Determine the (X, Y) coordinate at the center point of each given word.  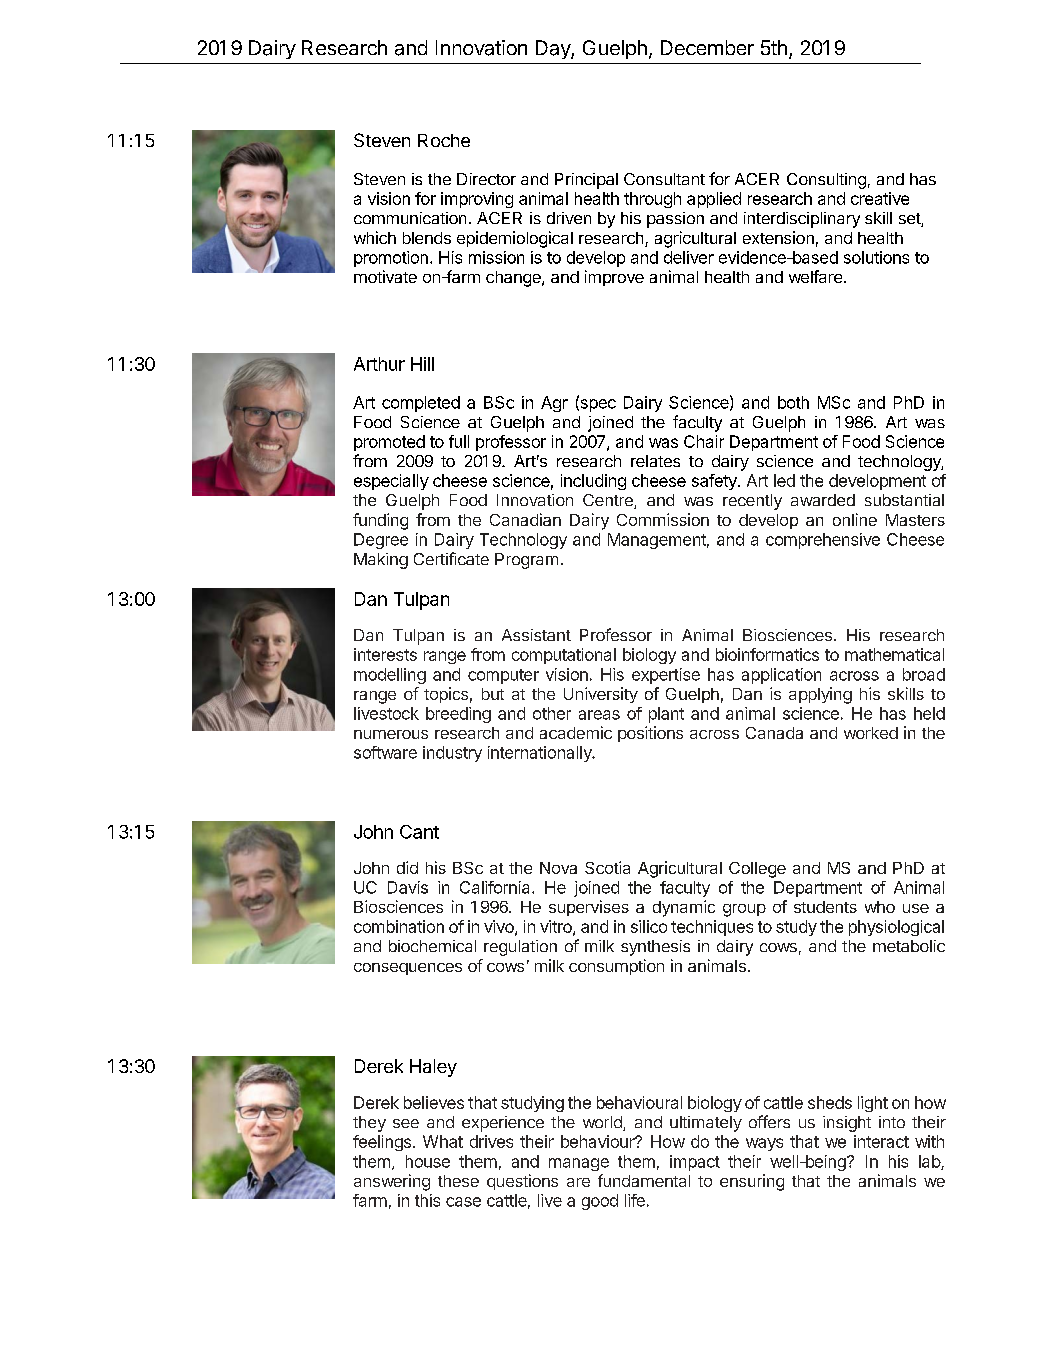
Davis (408, 887)
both (793, 402)
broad (924, 674)
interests (385, 654)
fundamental (644, 1180)
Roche (444, 140)
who (880, 907)
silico (649, 926)
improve (614, 278)
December (707, 47)
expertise (666, 676)
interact (881, 1141)
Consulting (826, 181)
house (428, 1161)
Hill (422, 364)
